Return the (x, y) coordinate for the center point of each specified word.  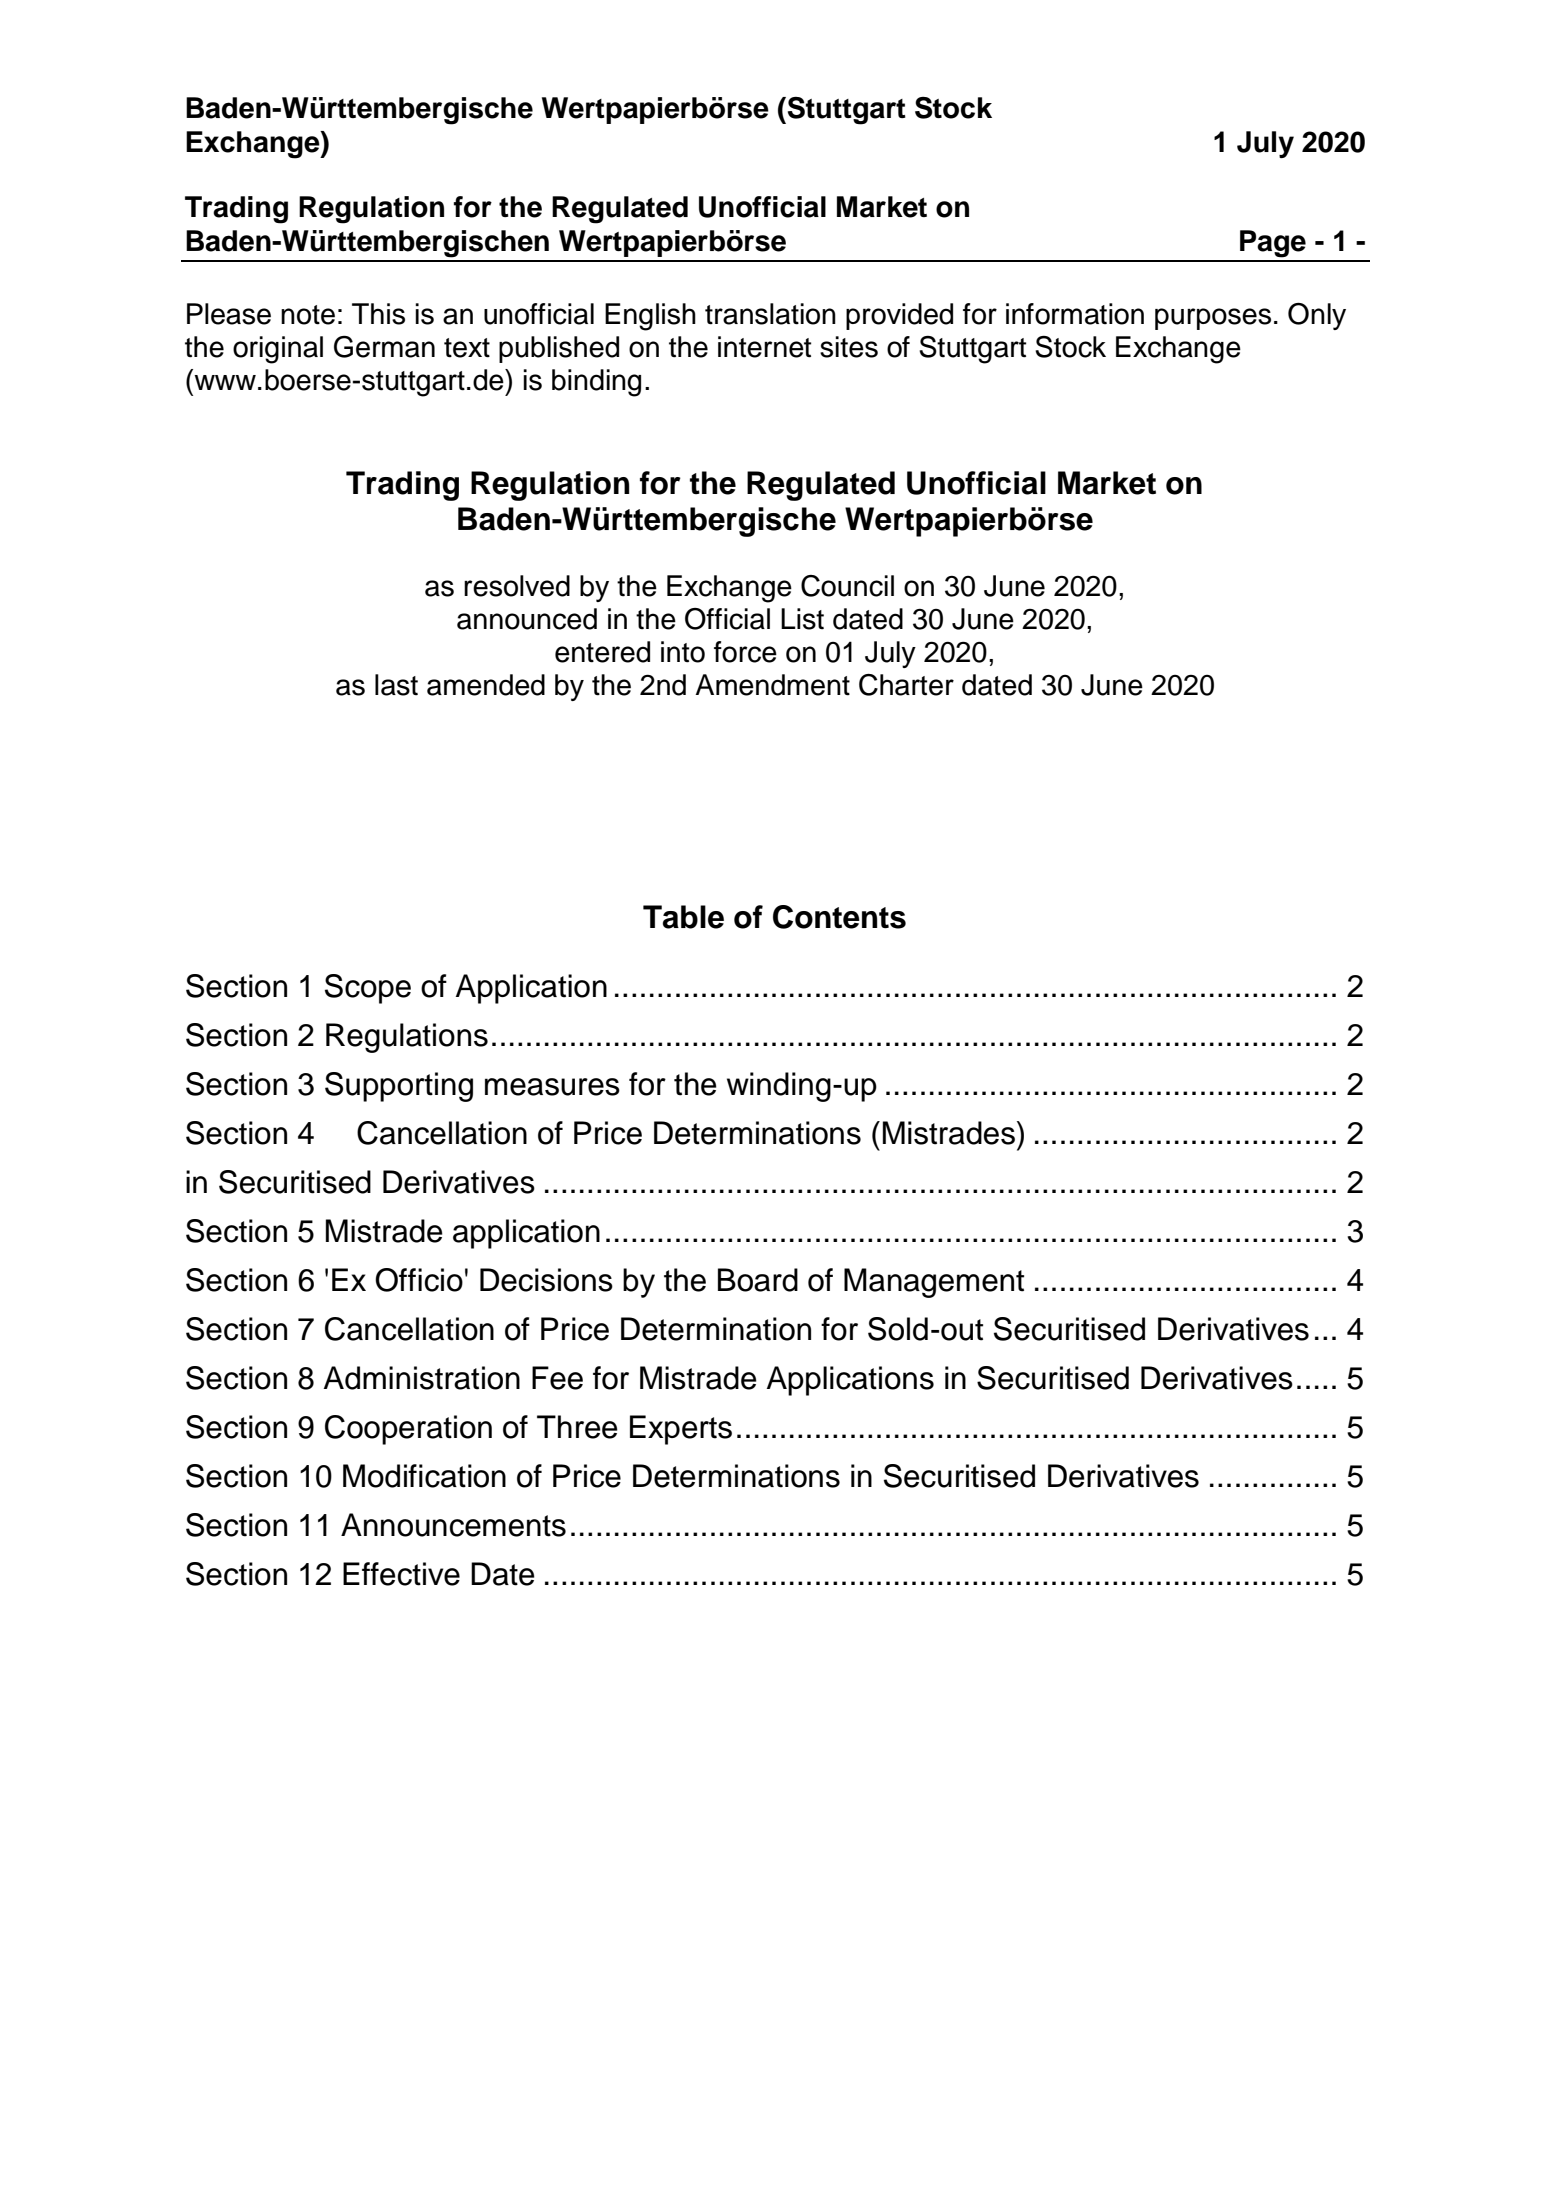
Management (934, 1283)
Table (683, 917)
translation (770, 314)
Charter (906, 685)
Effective (401, 1574)
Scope (368, 989)
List (802, 619)
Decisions (546, 1280)
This (378, 314)
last (396, 685)
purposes (1213, 319)
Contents (839, 917)
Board (758, 1280)
